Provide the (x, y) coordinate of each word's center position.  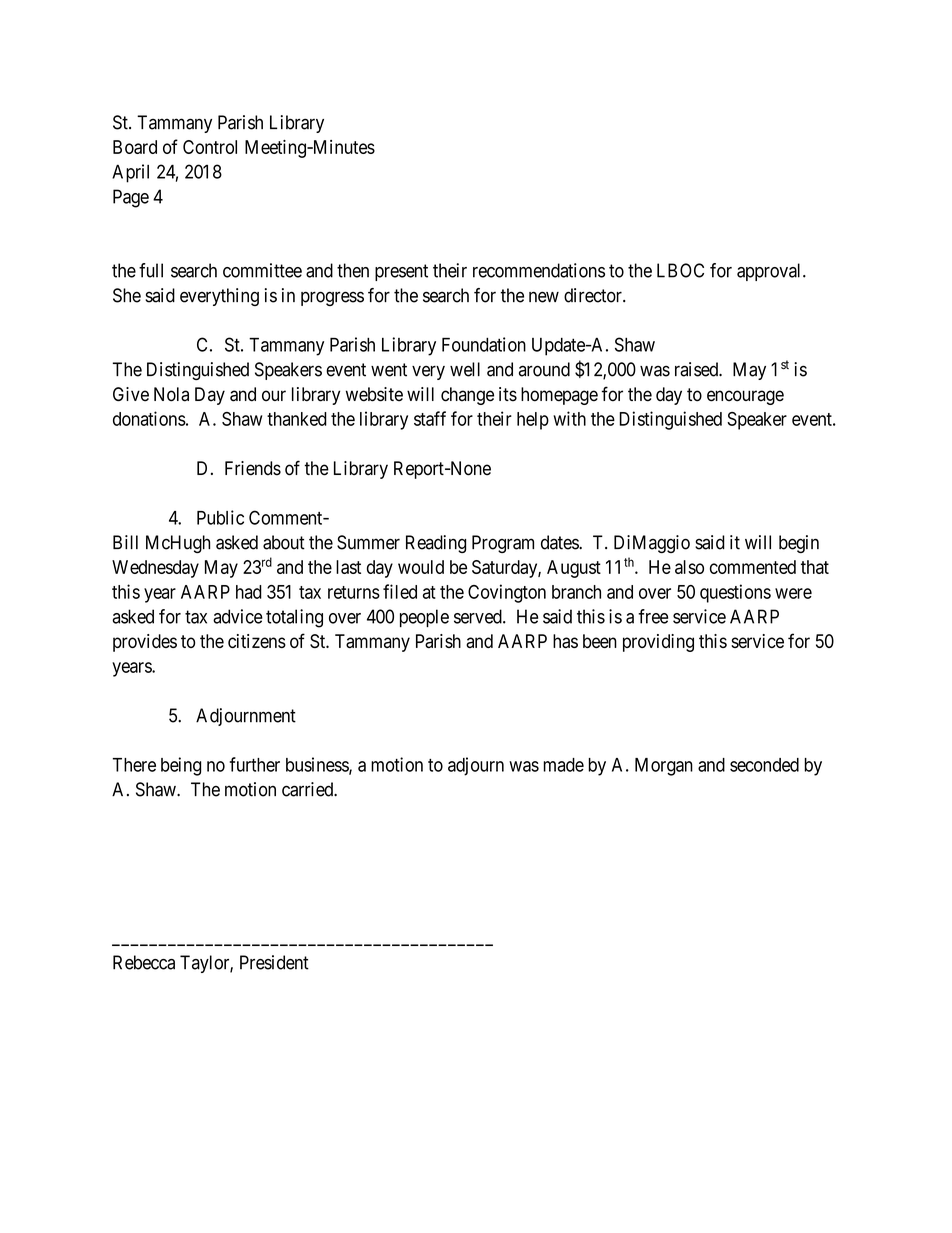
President (274, 962)
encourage (745, 397)
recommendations (539, 270)
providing (658, 643)
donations (149, 418)
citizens (257, 641)
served (479, 616)
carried (309, 789)
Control (210, 147)
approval (770, 272)
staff (430, 418)
